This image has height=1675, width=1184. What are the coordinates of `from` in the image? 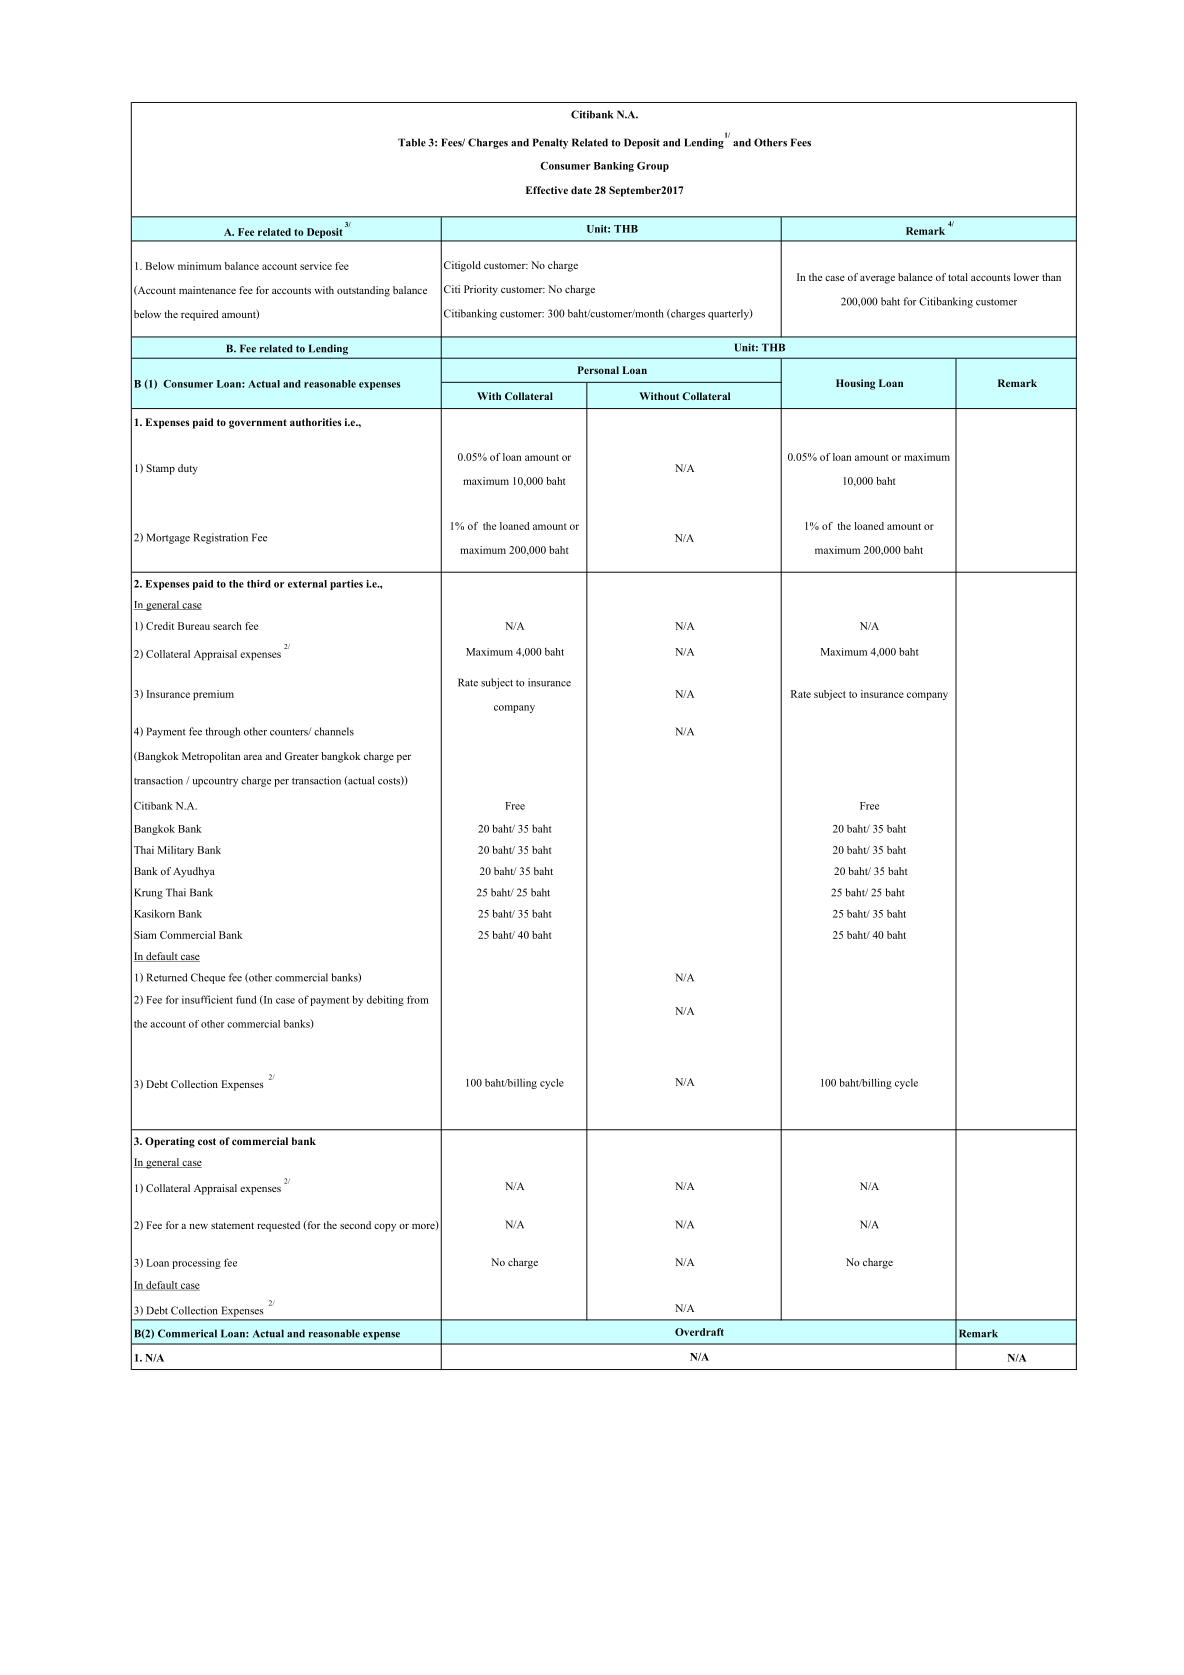 It's located at (418, 999).
